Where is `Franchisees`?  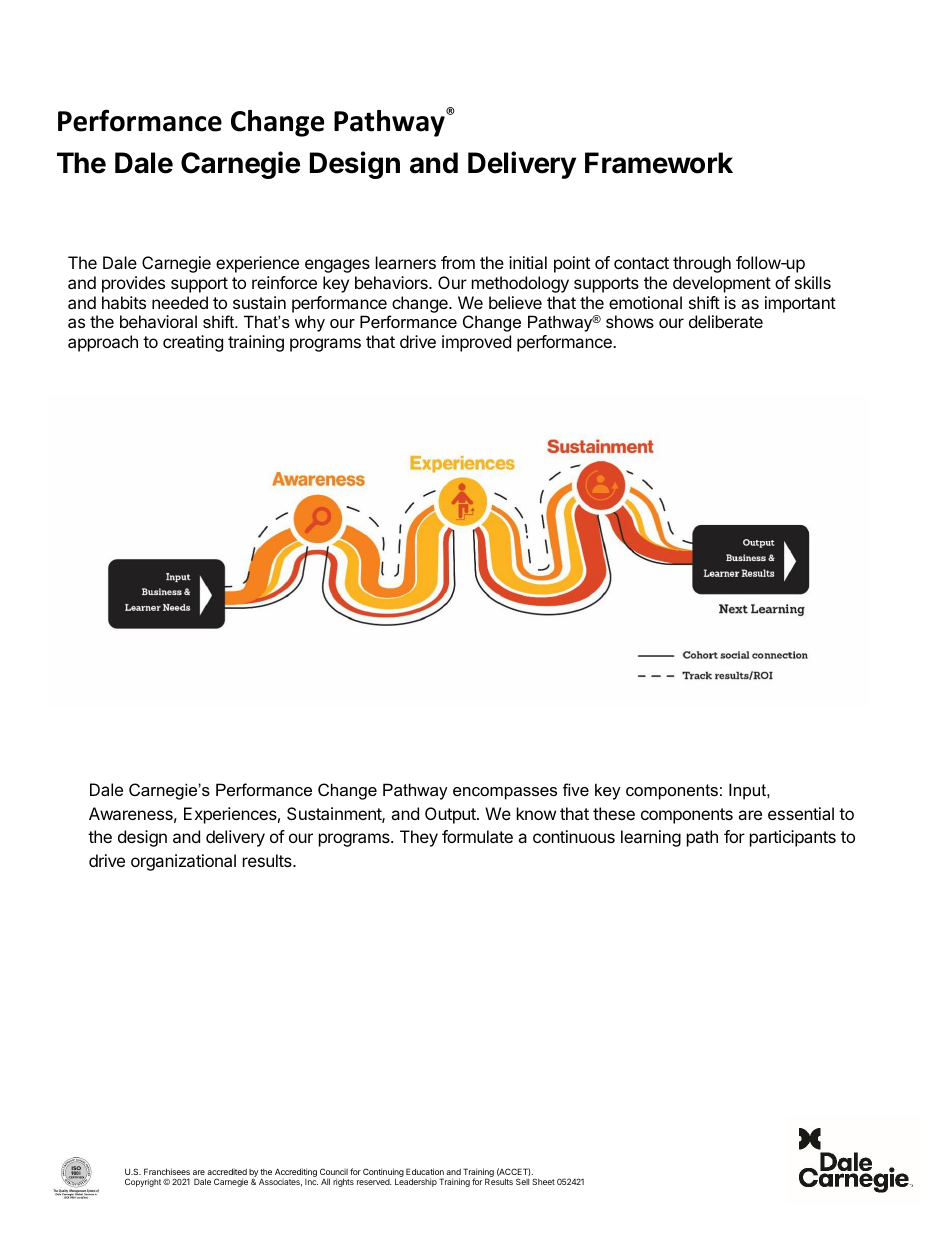 Franchisees is located at coordinates (167, 1171).
